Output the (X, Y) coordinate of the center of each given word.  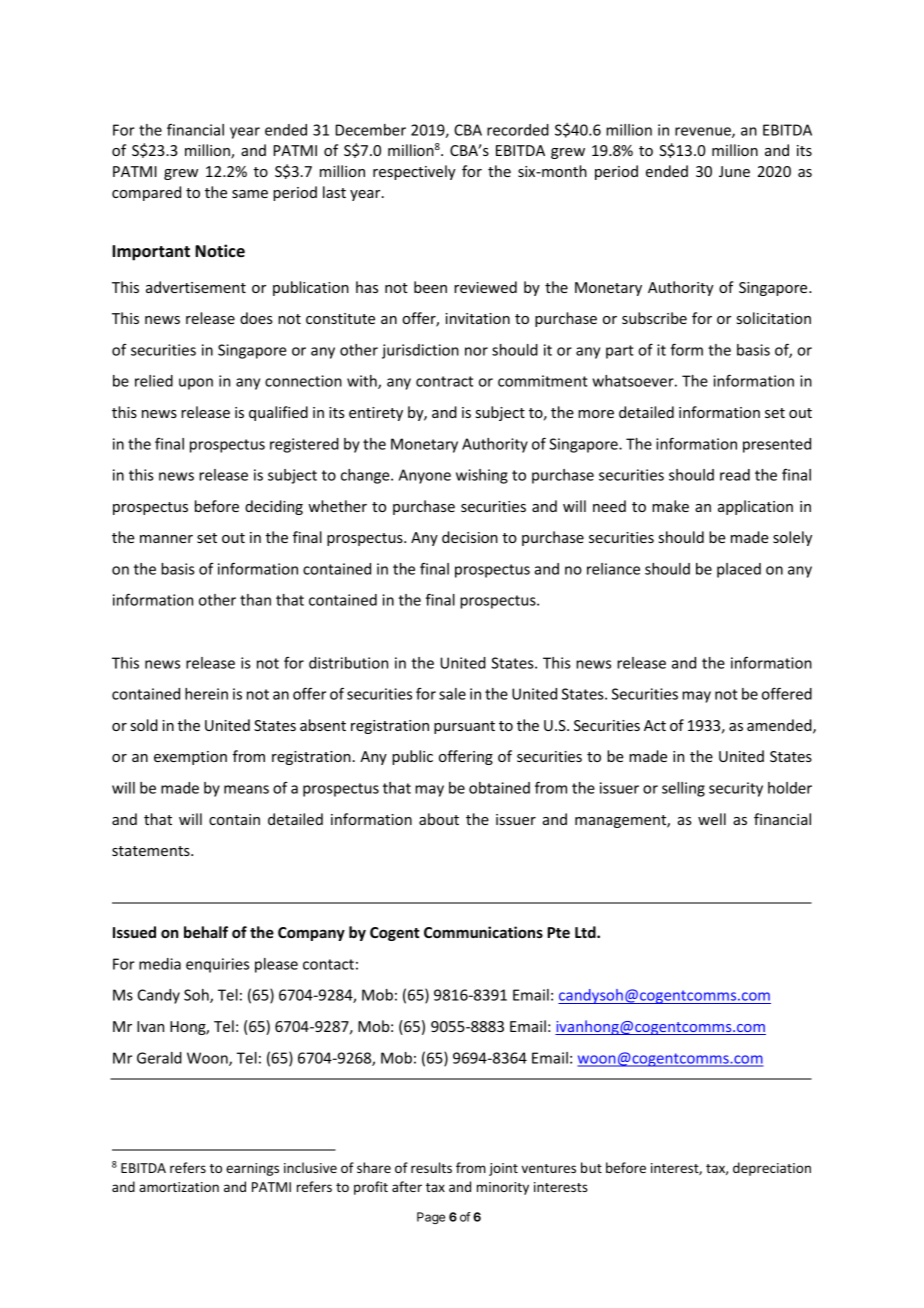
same (250, 194)
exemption (190, 758)
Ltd (586, 932)
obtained (499, 788)
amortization (179, 1187)
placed (739, 570)
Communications (483, 932)
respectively (414, 172)
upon (196, 384)
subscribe (654, 318)
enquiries (217, 965)
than (255, 600)
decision (470, 537)
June (734, 171)
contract (444, 381)
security (736, 789)
